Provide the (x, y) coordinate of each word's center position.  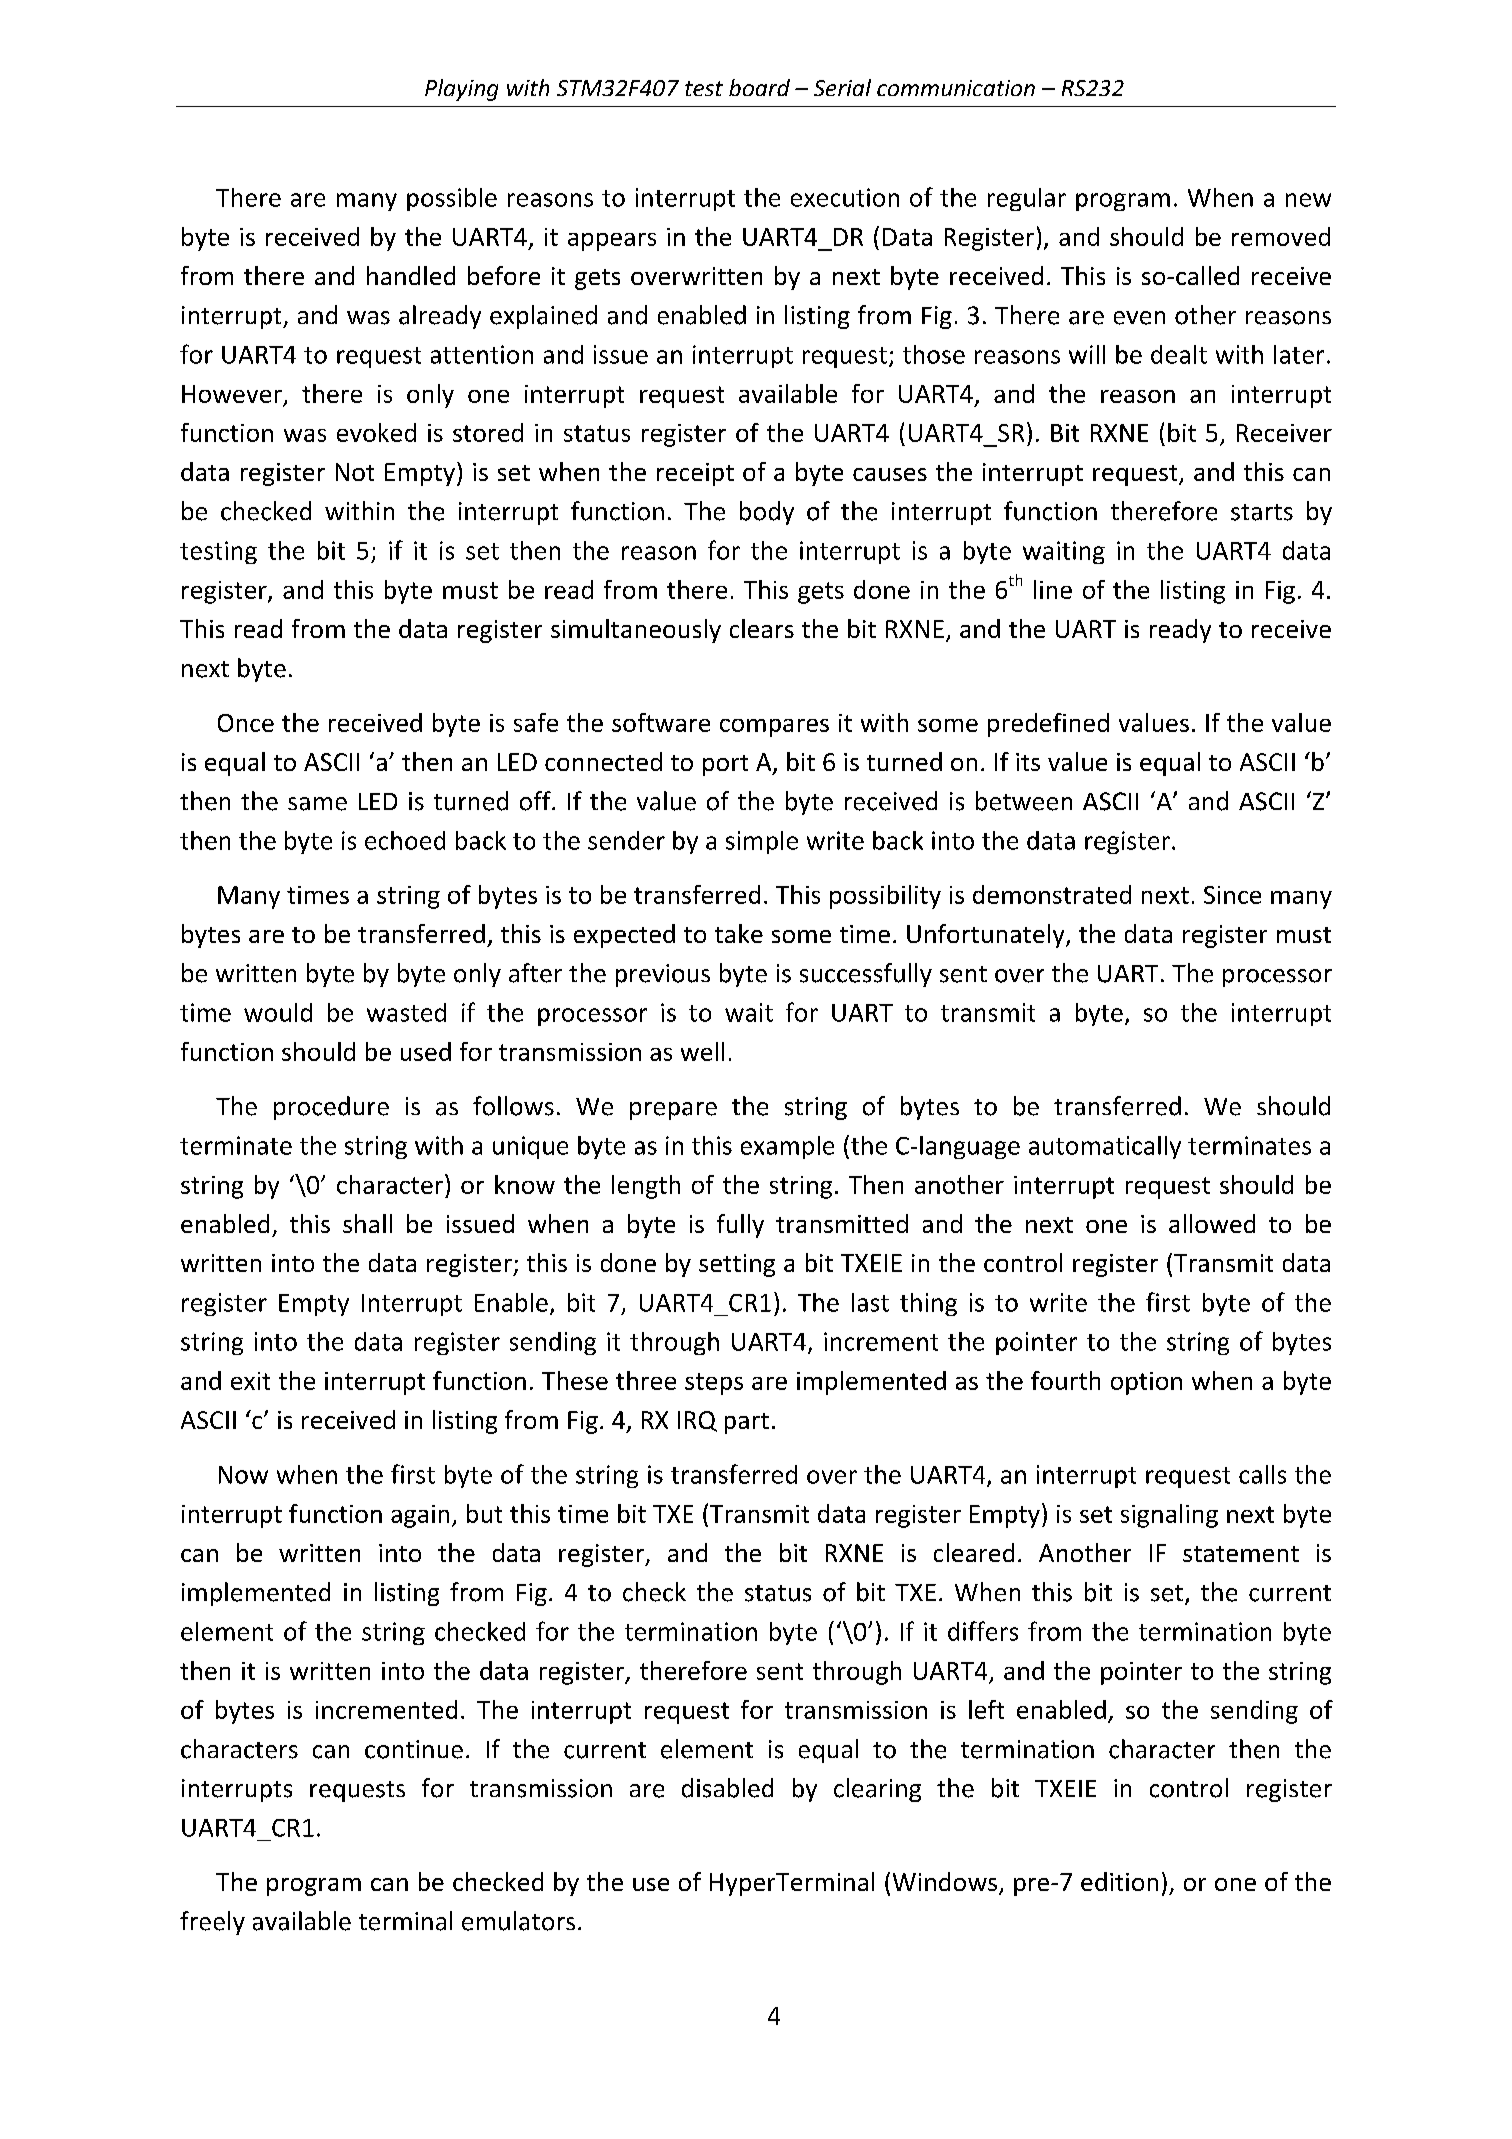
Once (246, 723)
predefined (1048, 725)
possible (452, 199)
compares (774, 728)
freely (212, 1923)
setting (737, 1265)
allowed (1212, 1223)
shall (367, 1223)
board (759, 87)
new (1308, 200)
